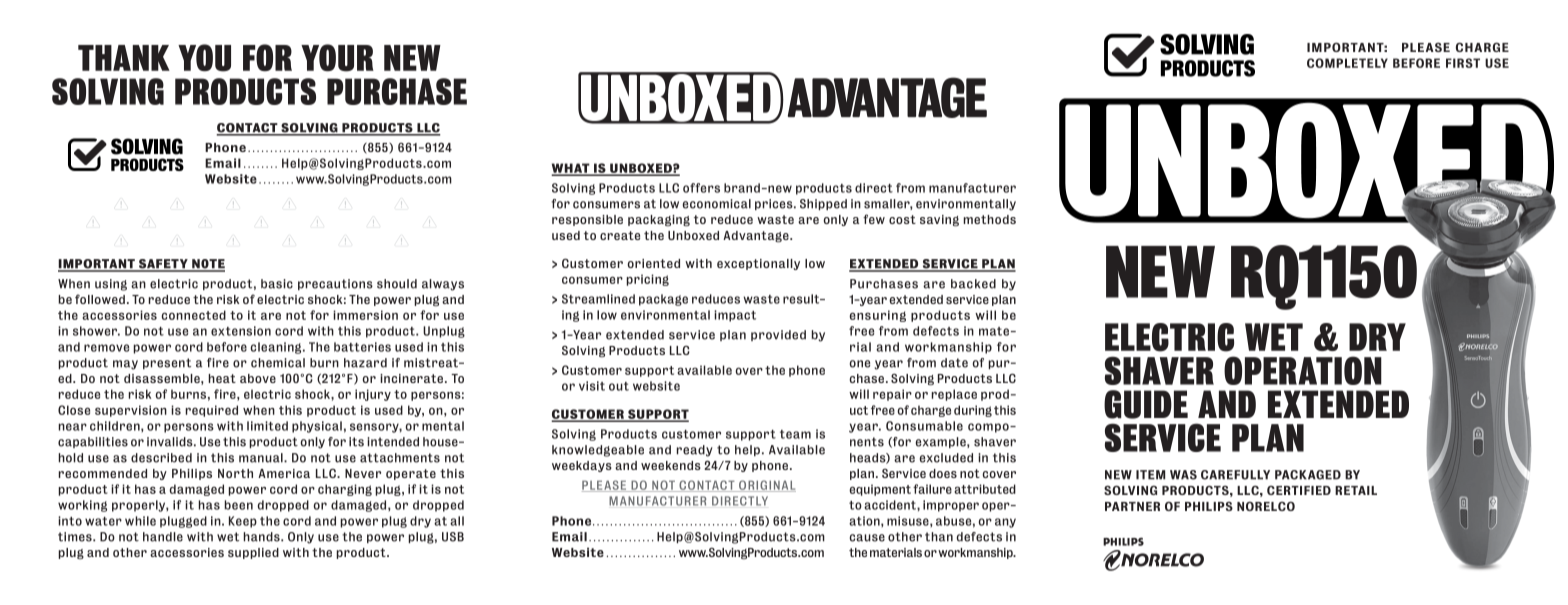 This document has width=1568, height=605. What do you see at coordinates (795, 434) in the document?
I see `team` at bounding box center [795, 434].
